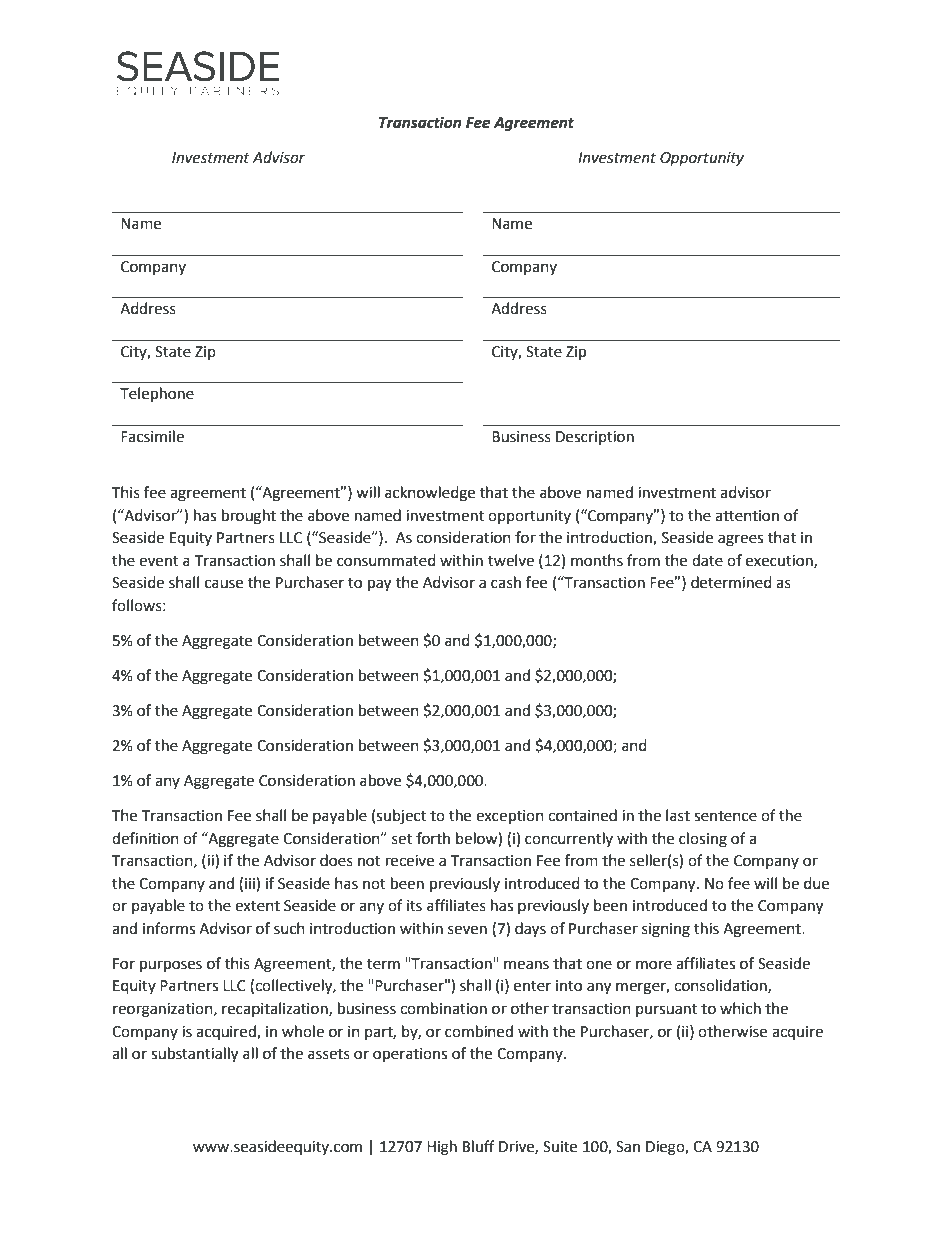 The image size is (952, 1233). What do you see at coordinates (707, 560) in the image?
I see `date` at bounding box center [707, 560].
